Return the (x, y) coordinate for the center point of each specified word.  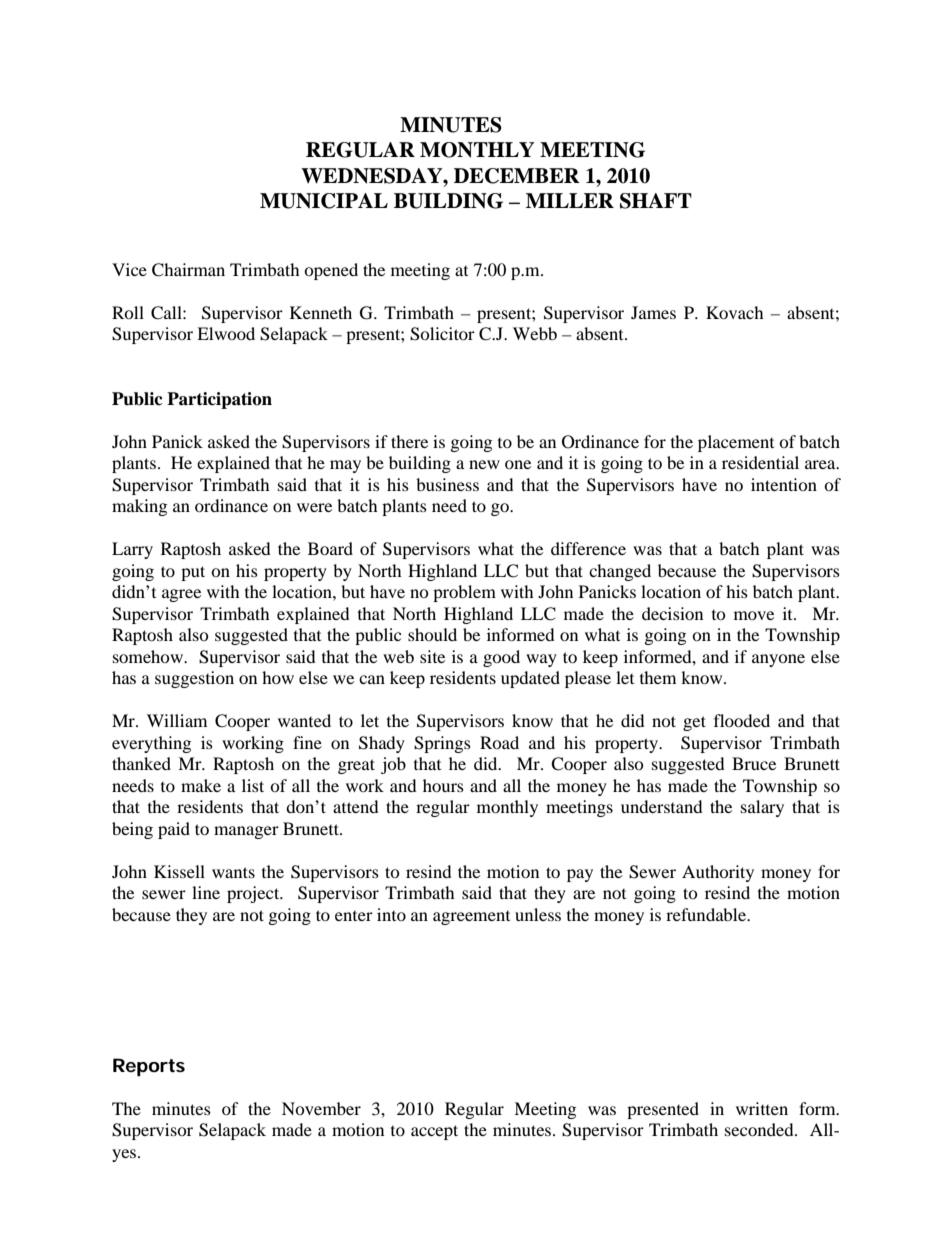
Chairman (188, 270)
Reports (149, 1067)
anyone (778, 660)
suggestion (194, 679)
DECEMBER (517, 176)
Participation (219, 400)
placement (736, 443)
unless (538, 914)
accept (434, 1132)
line (206, 892)
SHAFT (656, 201)
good (501, 658)
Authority (718, 873)
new (484, 464)
